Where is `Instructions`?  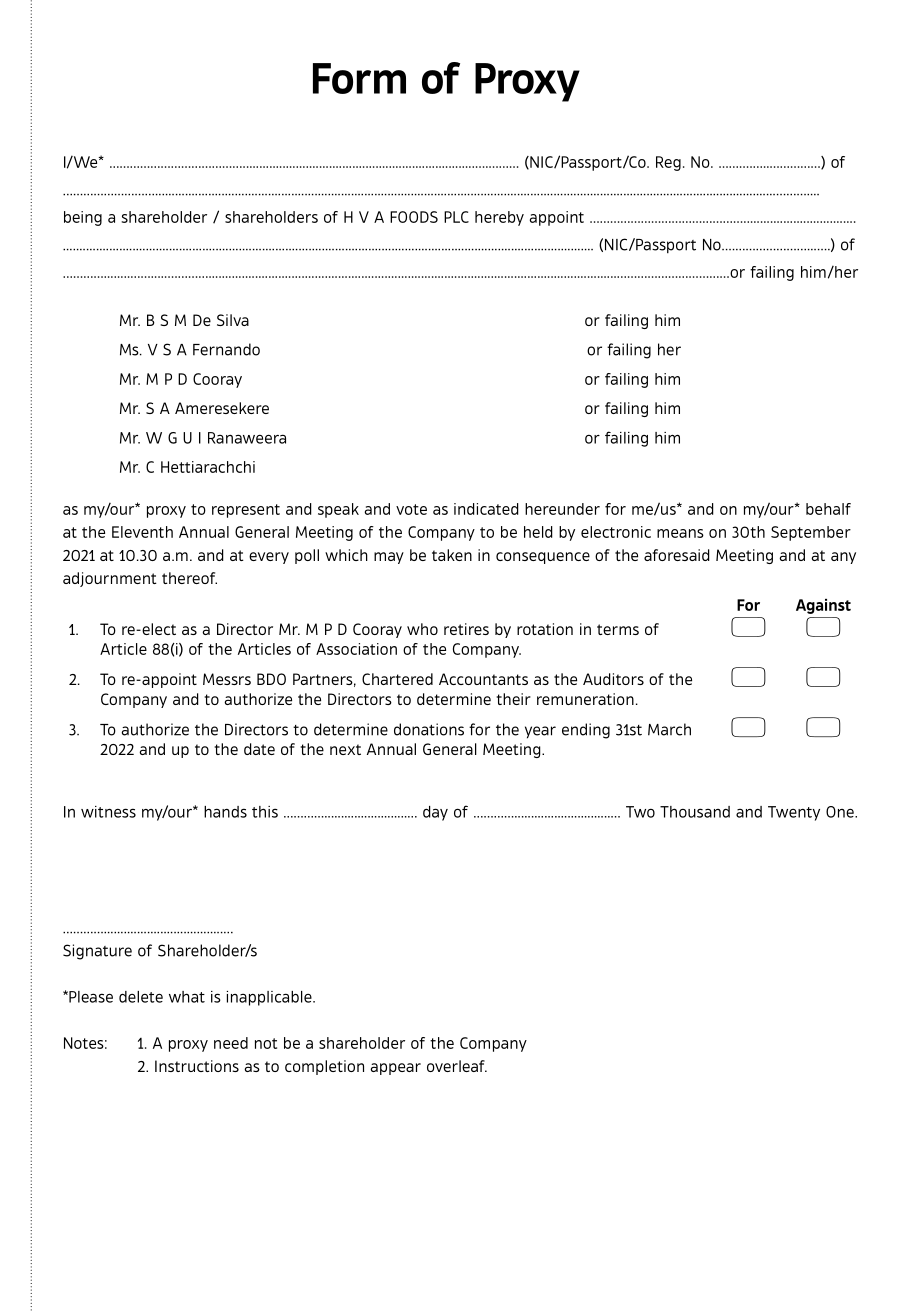 Instructions is located at coordinates (197, 1066).
